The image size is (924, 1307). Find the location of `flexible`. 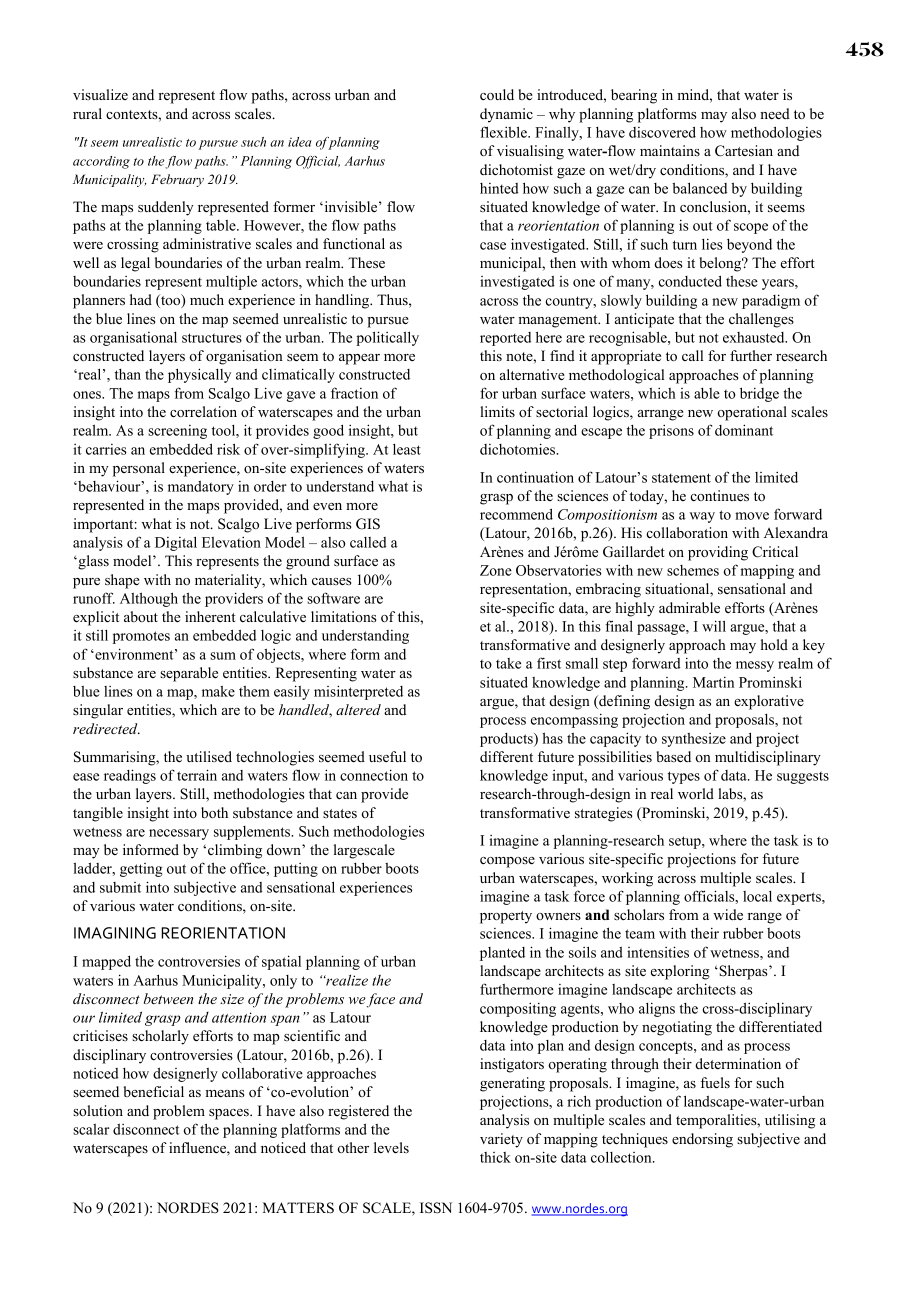

flexible is located at coordinates (504, 132).
